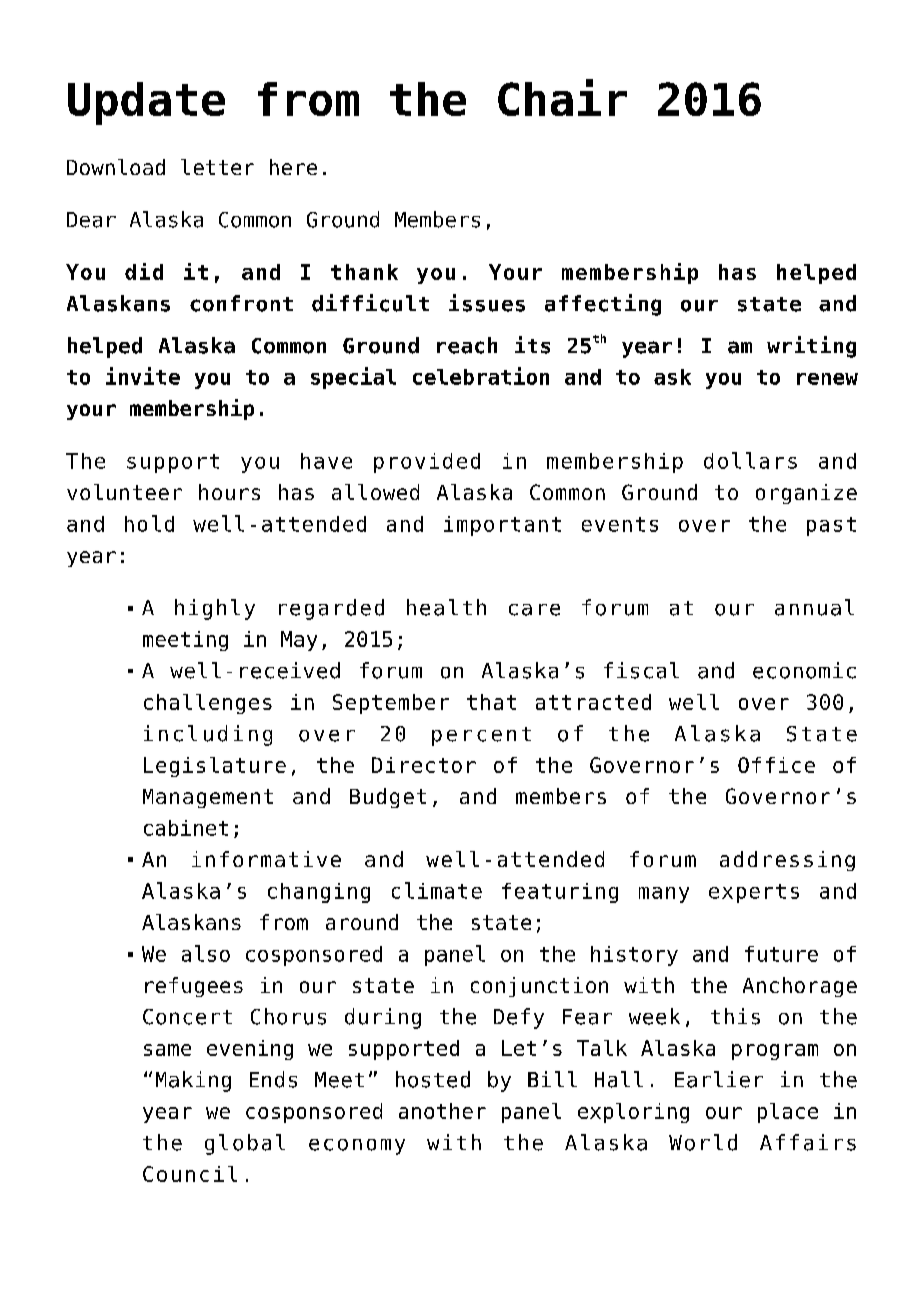 Image resolution: width=924 pixels, height=1308 pixels. Describe the element at coordinates (190, 1174) in the screenshot. I see `Council` at that location.
